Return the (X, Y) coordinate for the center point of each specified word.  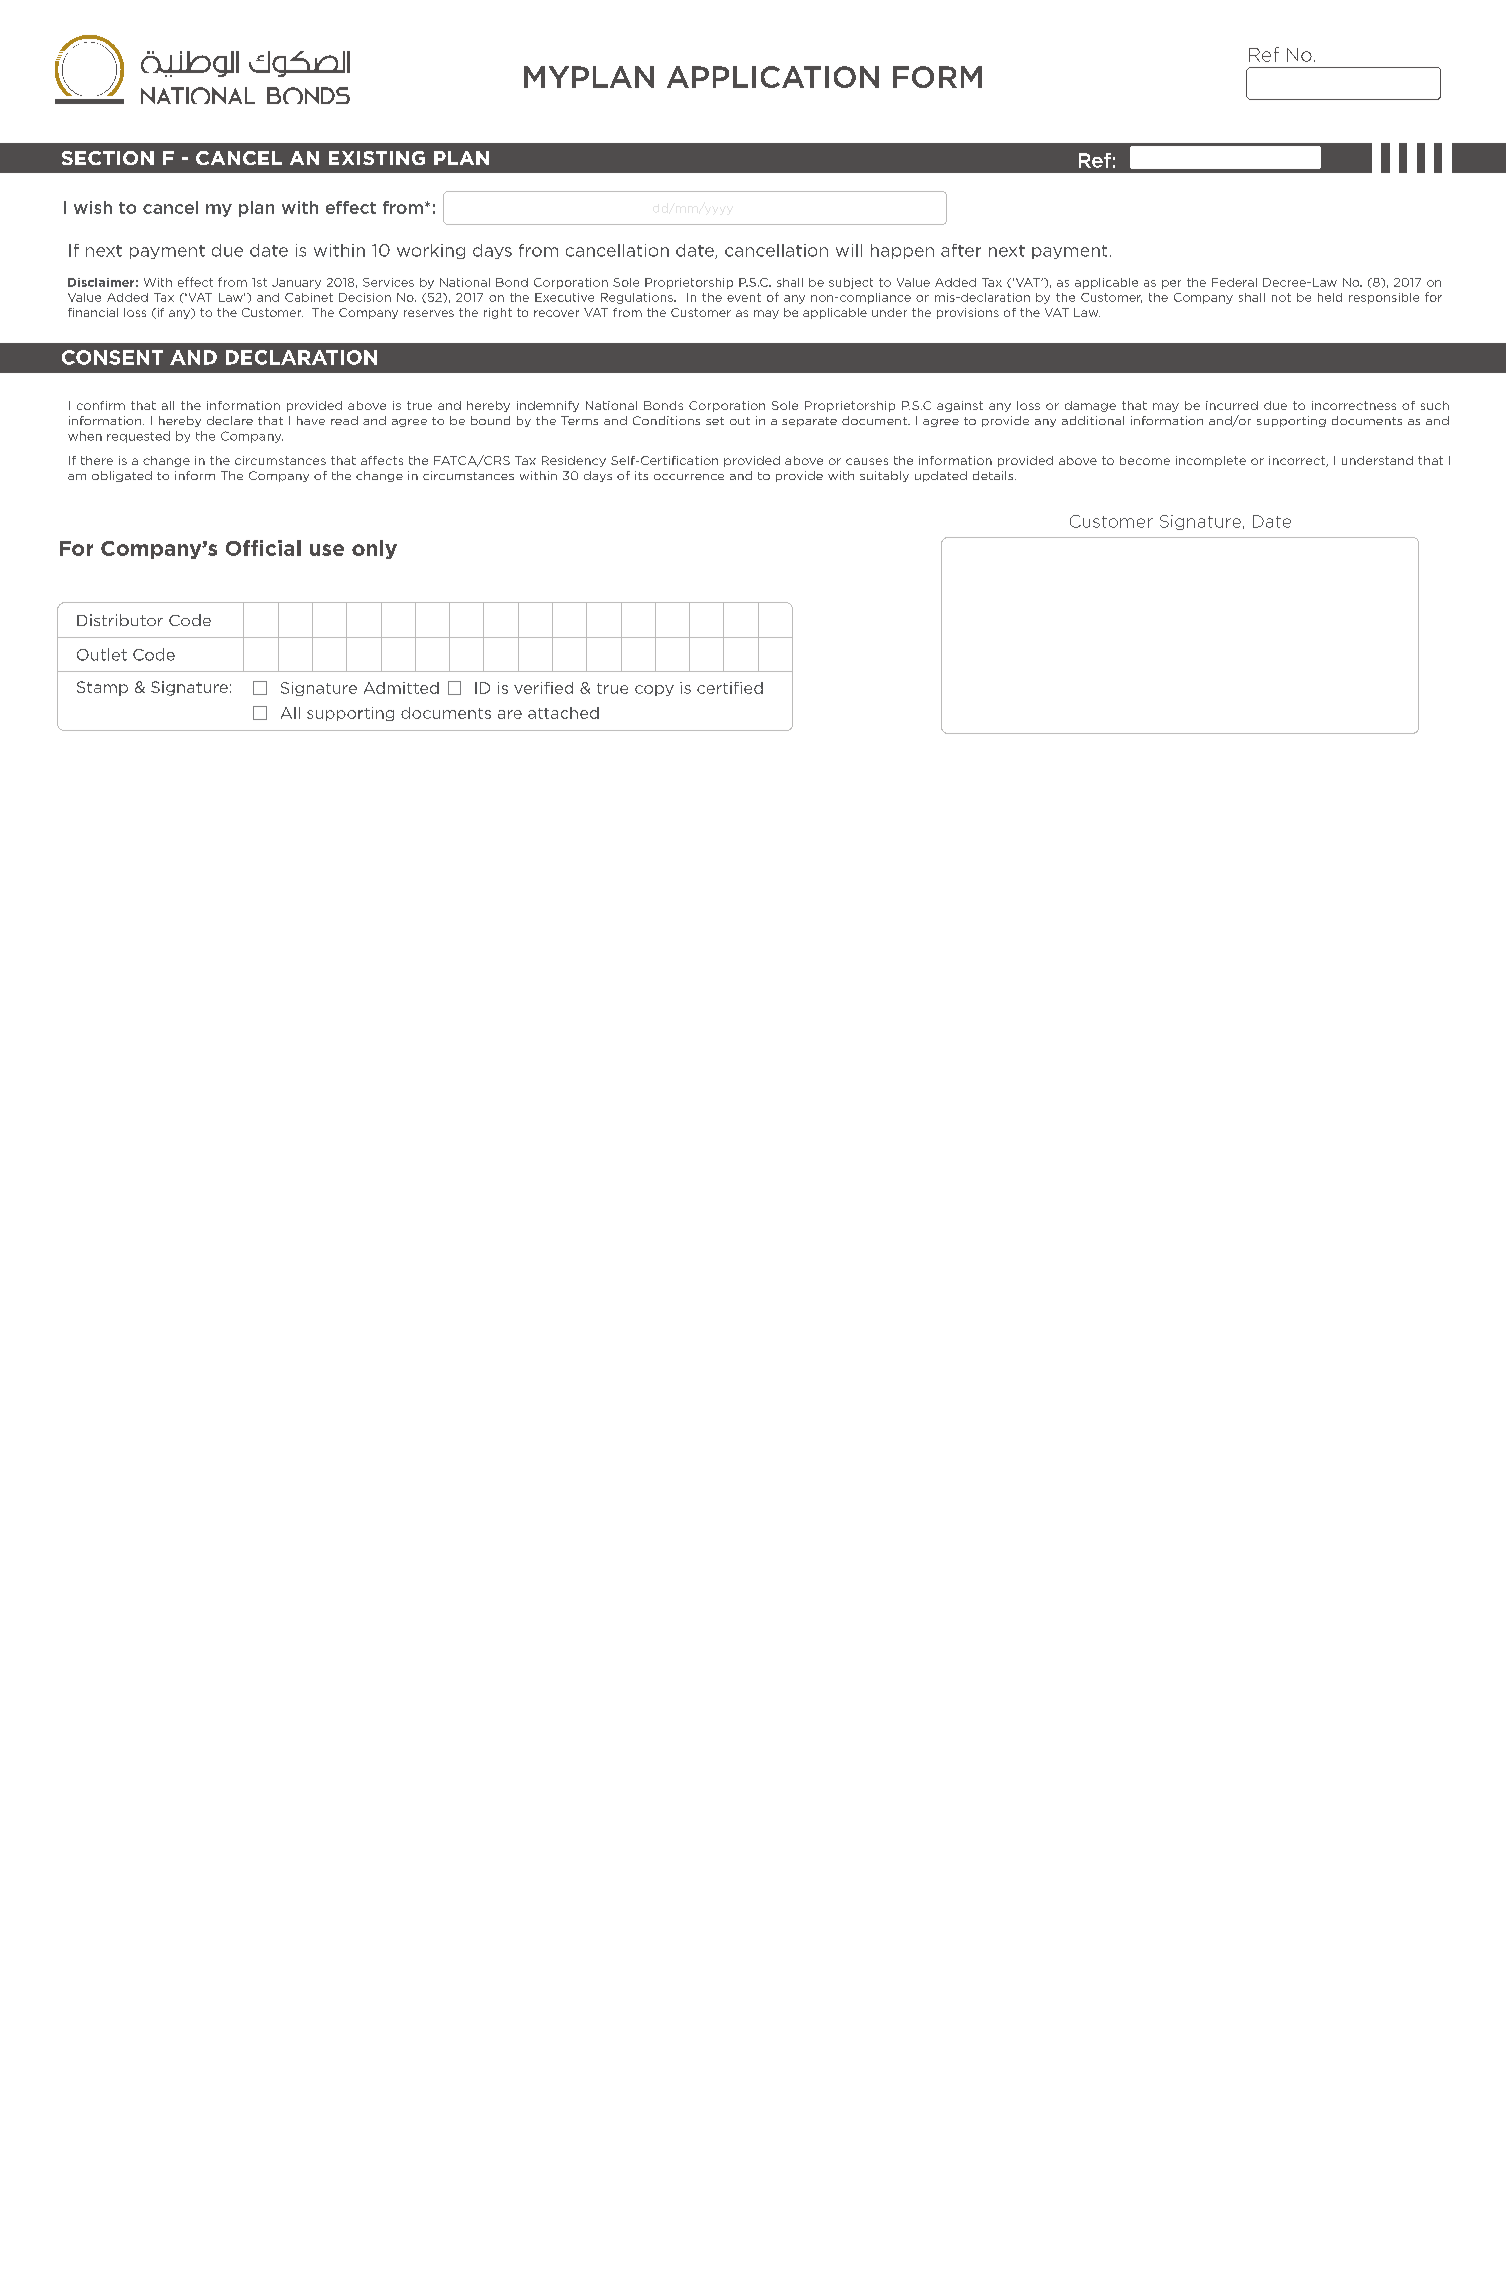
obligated (122, 476)
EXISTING (377, 158)
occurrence (689, 477)
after (961, 250)
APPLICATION (773, 77)
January (296, 283)
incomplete (1211, 461)
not (1281, 297)
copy (654, 690)
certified (730, 688)
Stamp (102, 688)
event (744, 297)
